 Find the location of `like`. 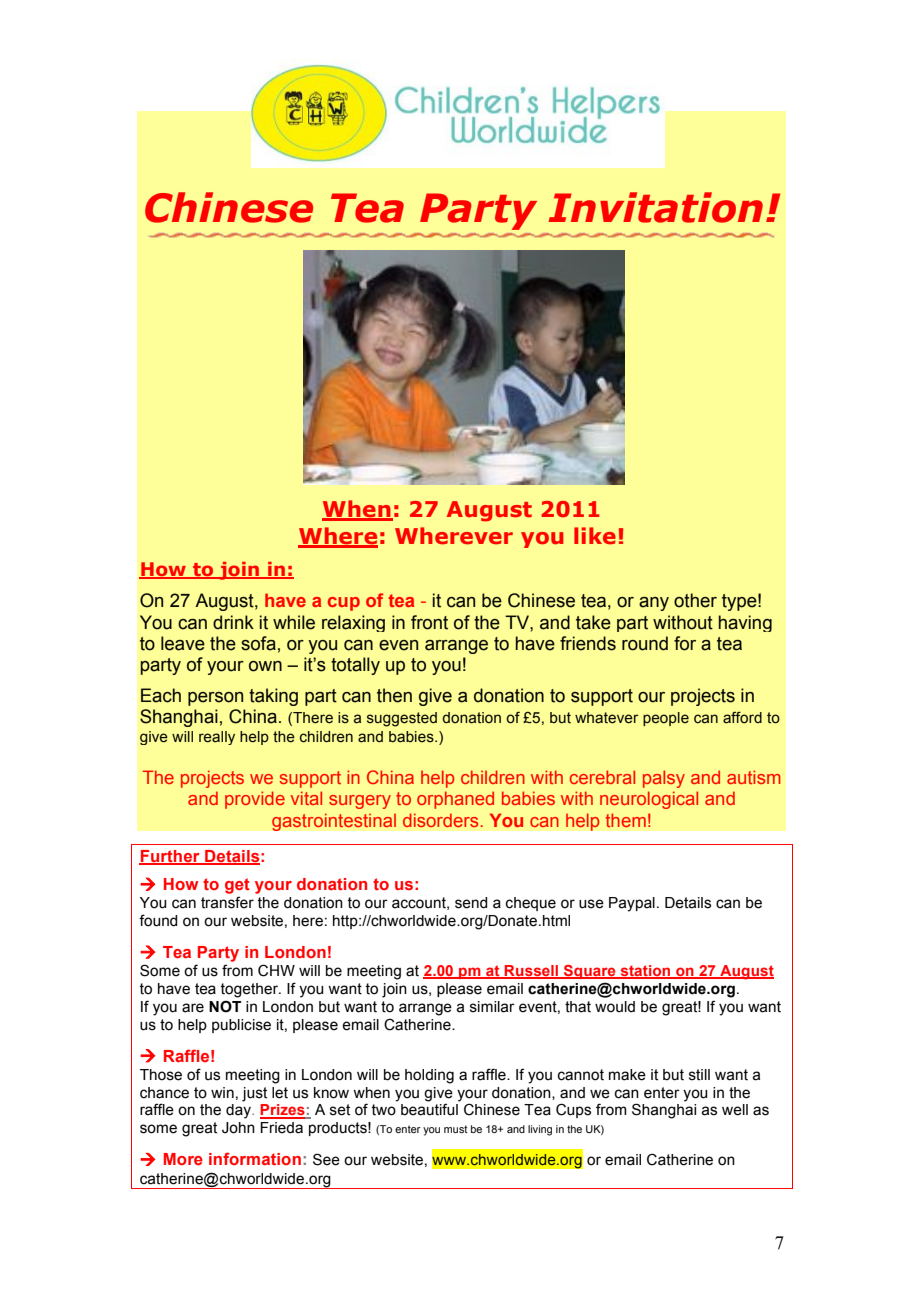

like is located at coordinates (595, 536).
